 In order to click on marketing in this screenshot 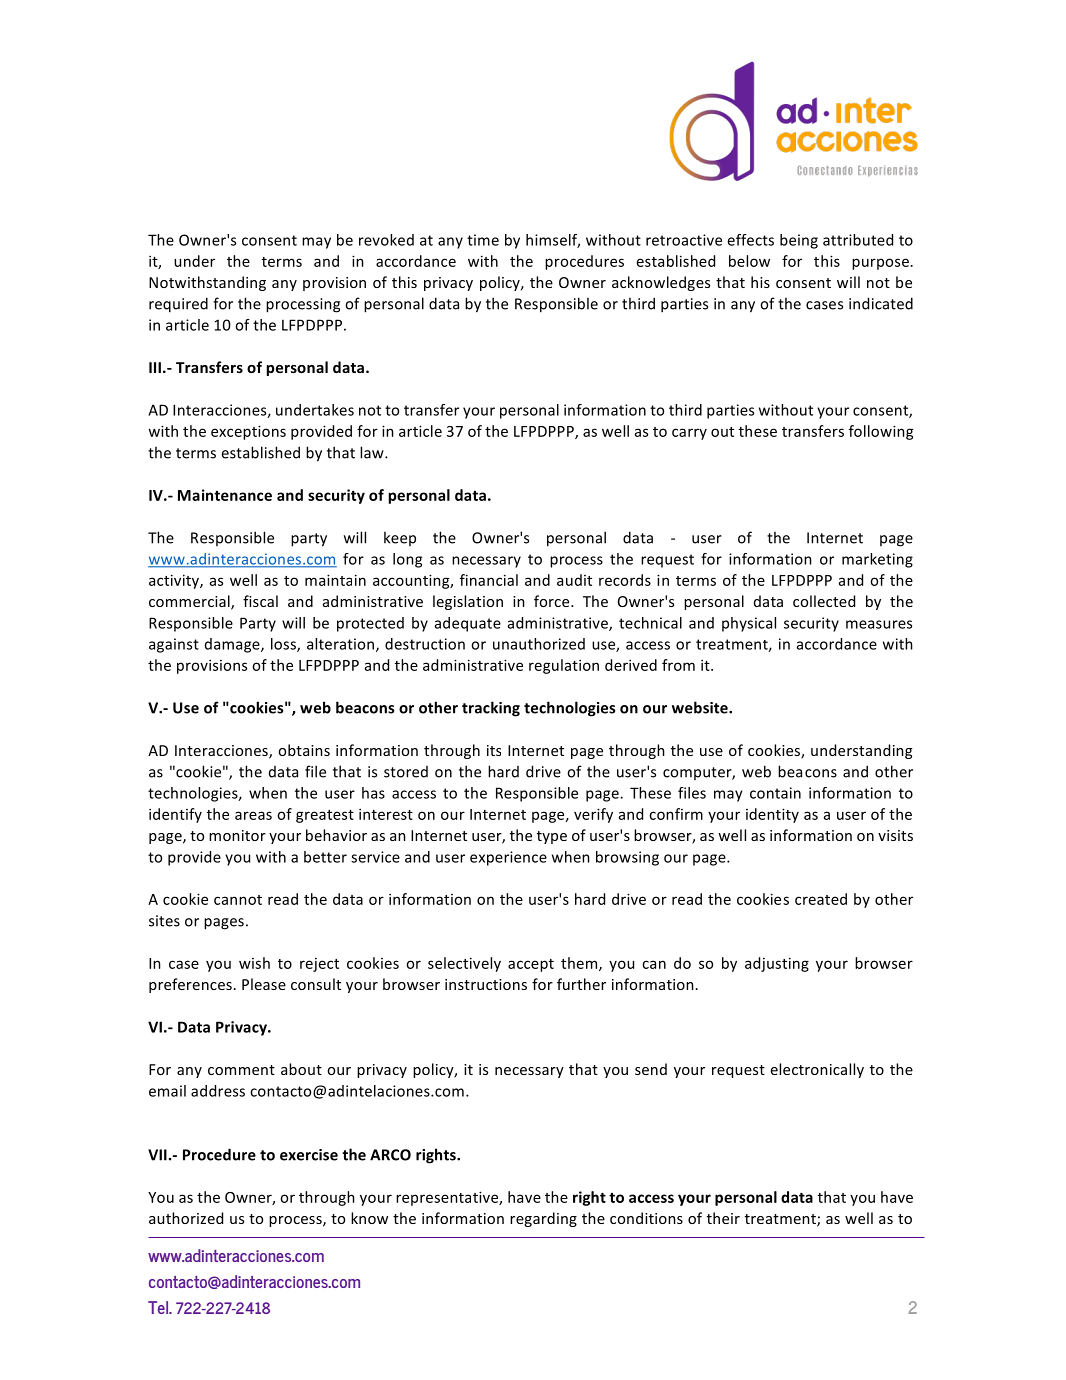, I will do `click(877, 560)`.
